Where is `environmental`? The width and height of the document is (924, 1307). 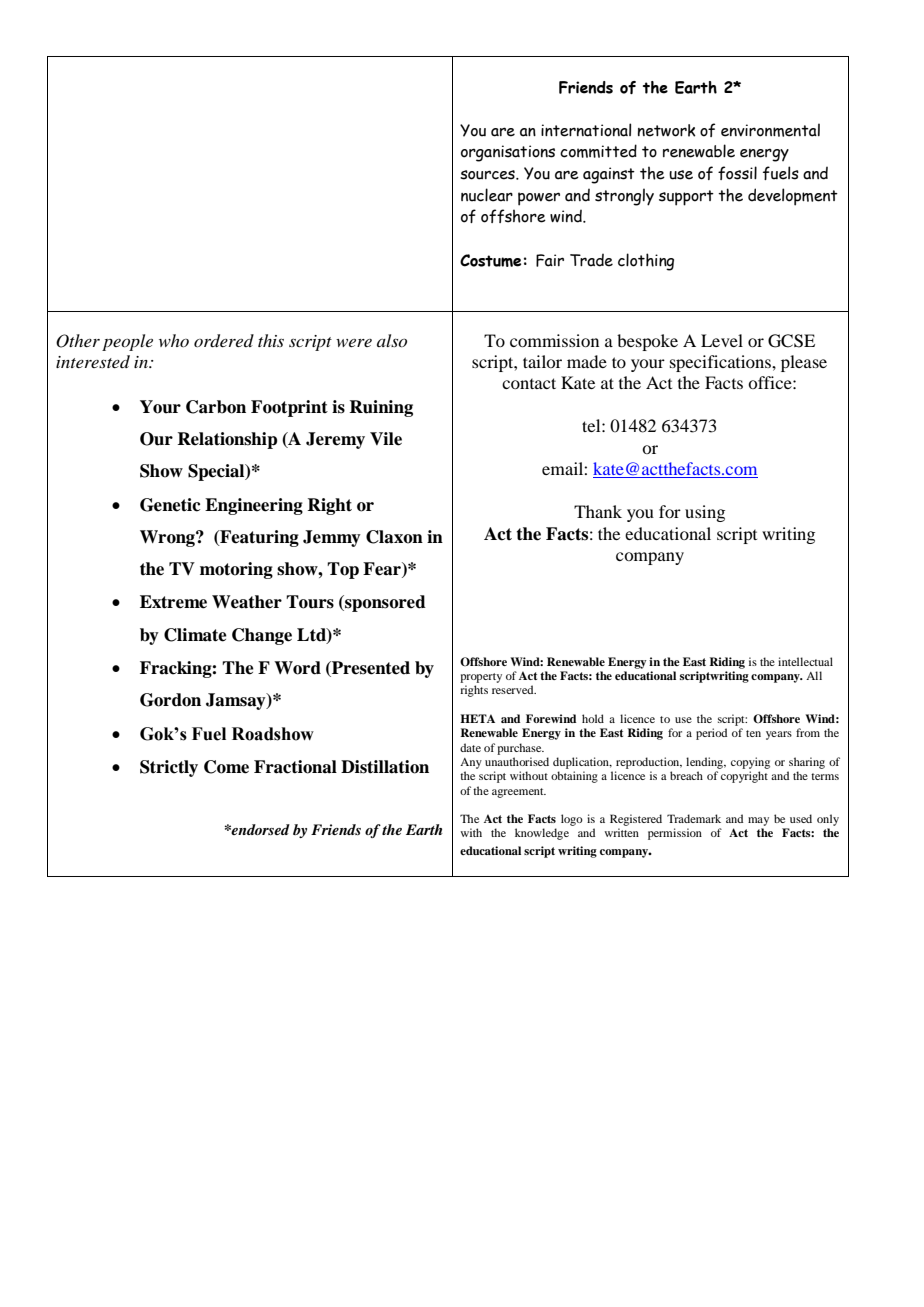 environmental is located at coordinates (770, 130).
